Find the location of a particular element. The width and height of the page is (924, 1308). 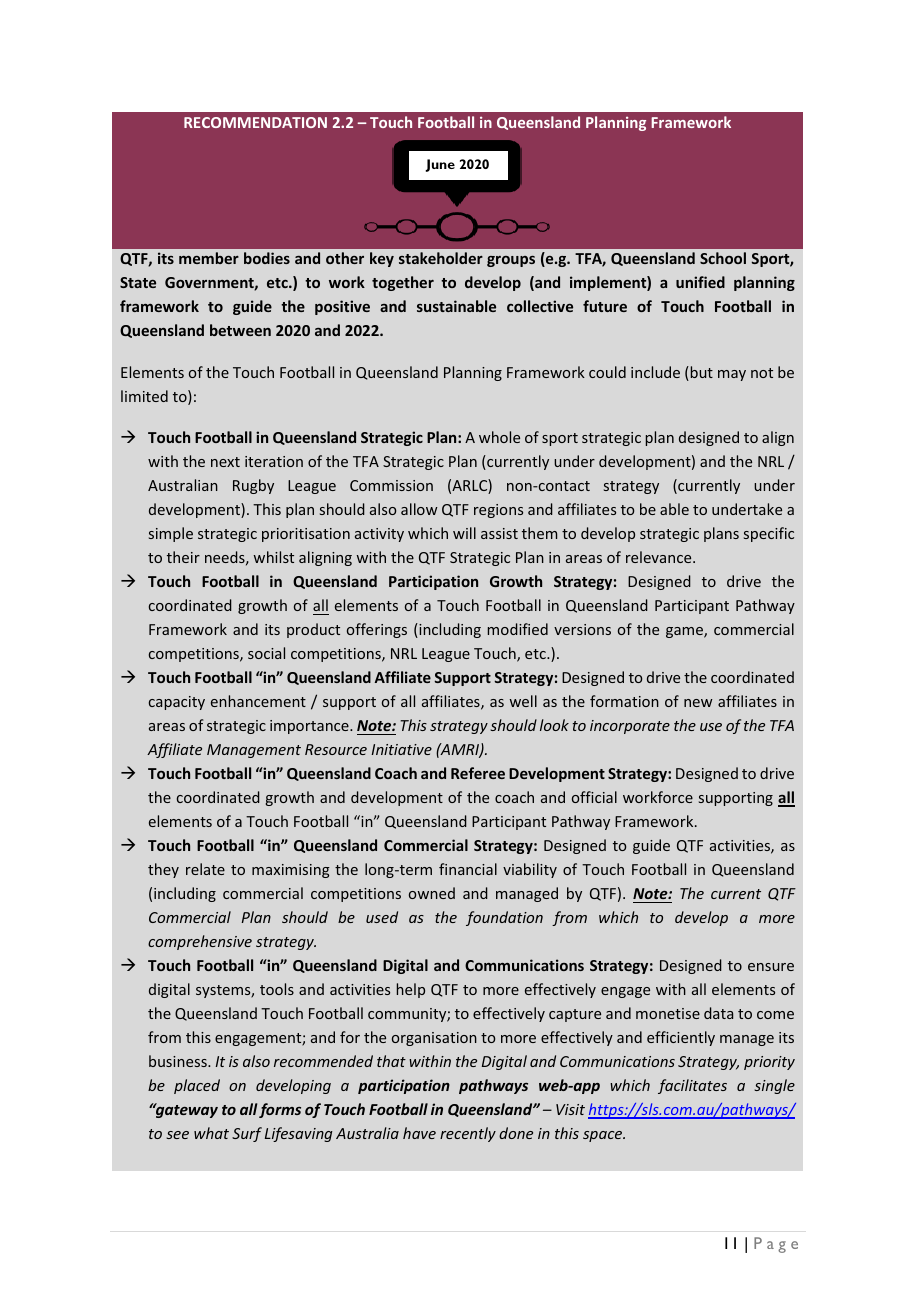

School is located at coordinates (723, 258).
